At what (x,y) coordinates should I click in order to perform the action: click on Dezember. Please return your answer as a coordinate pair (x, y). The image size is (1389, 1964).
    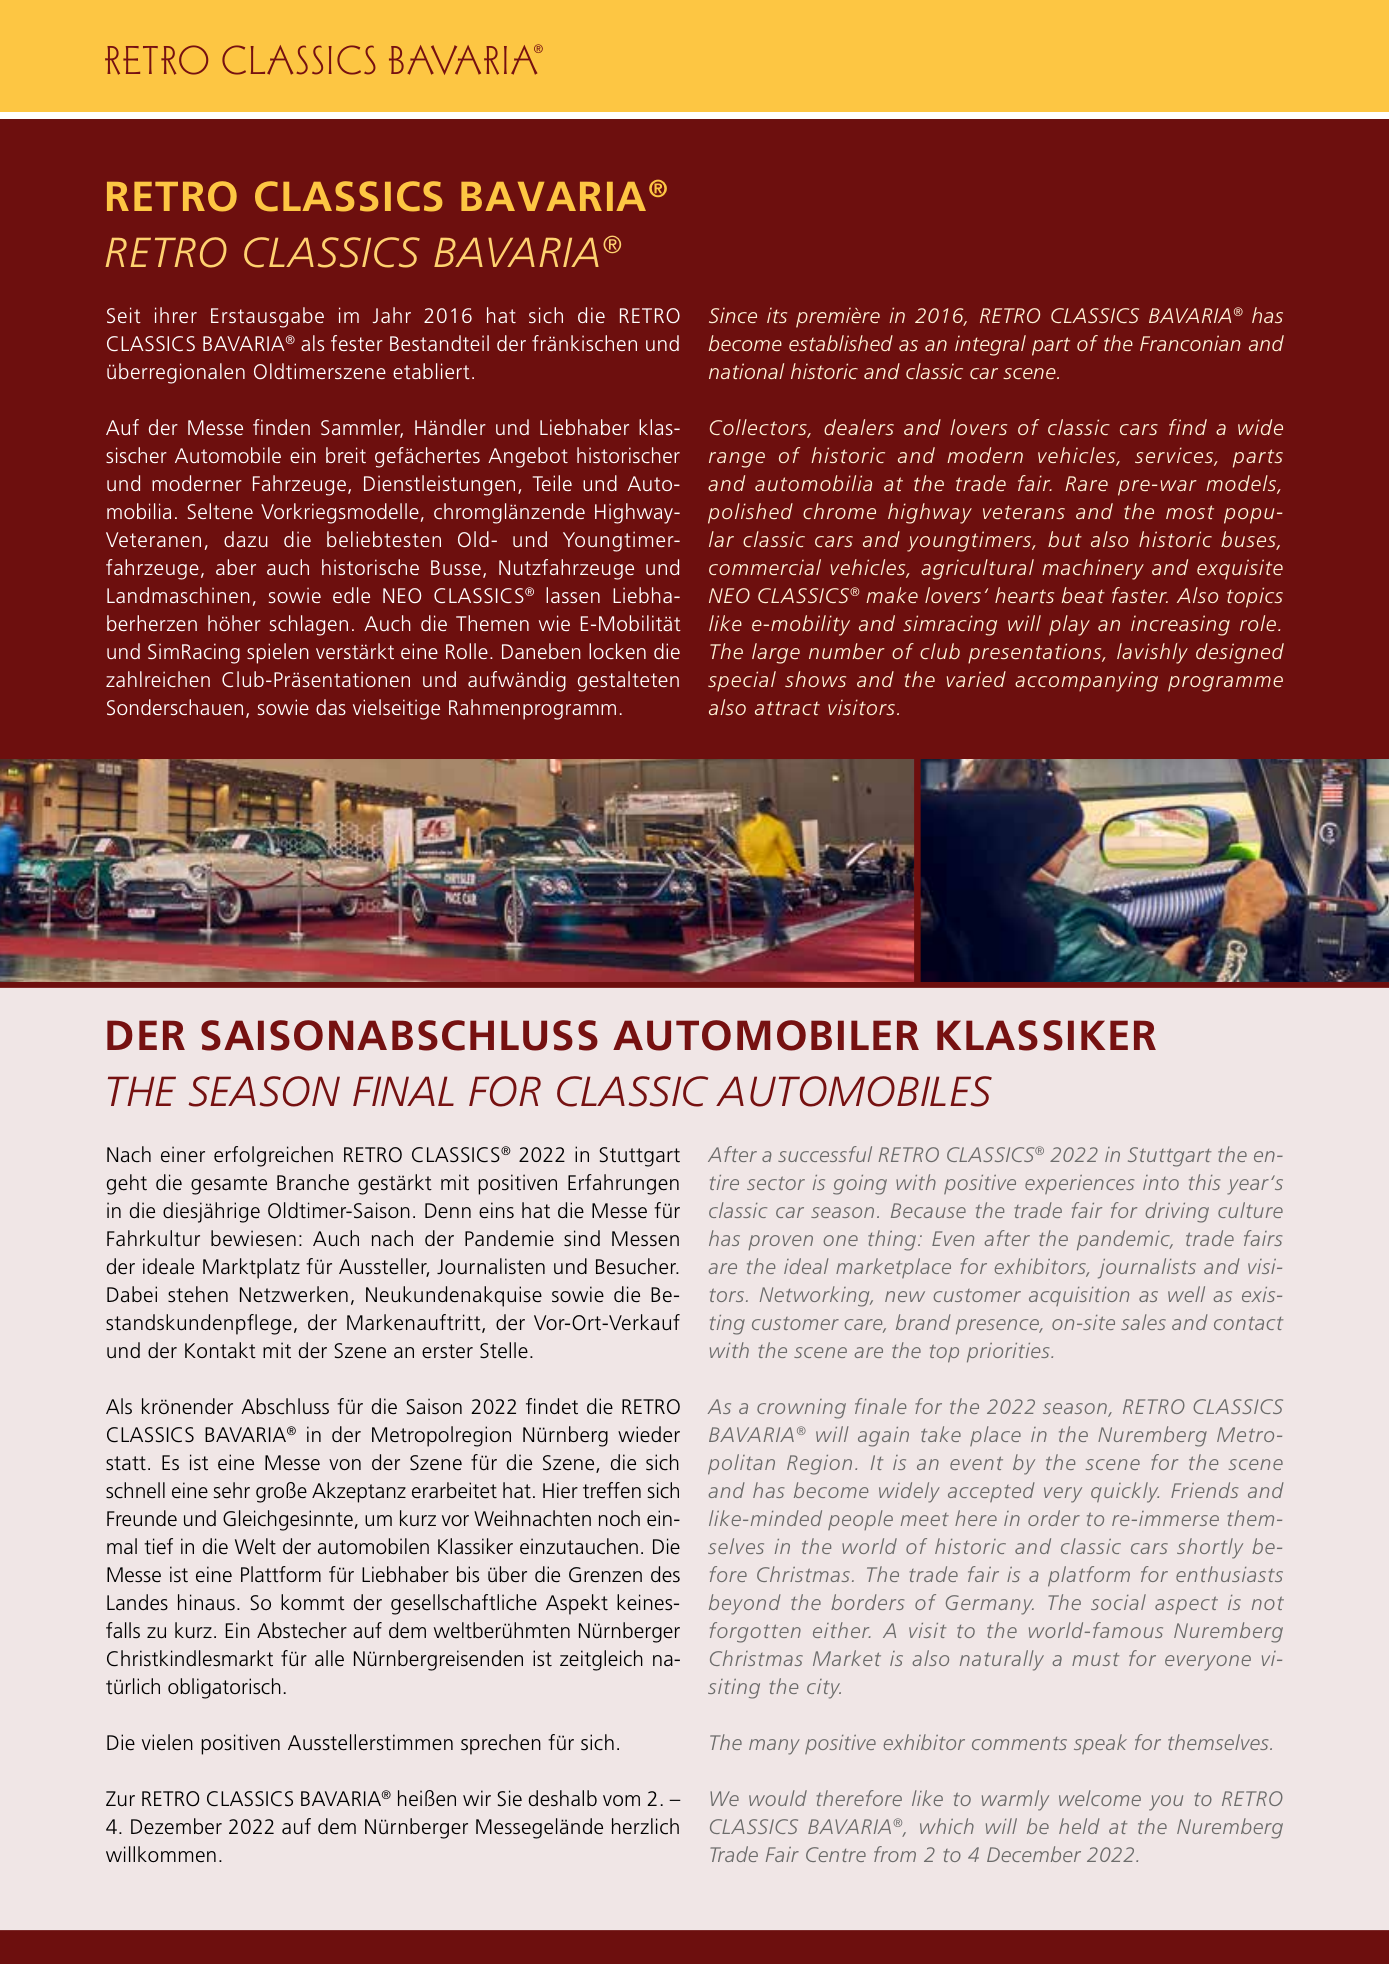
    Looking at the image, I should click on (176, 1826).
